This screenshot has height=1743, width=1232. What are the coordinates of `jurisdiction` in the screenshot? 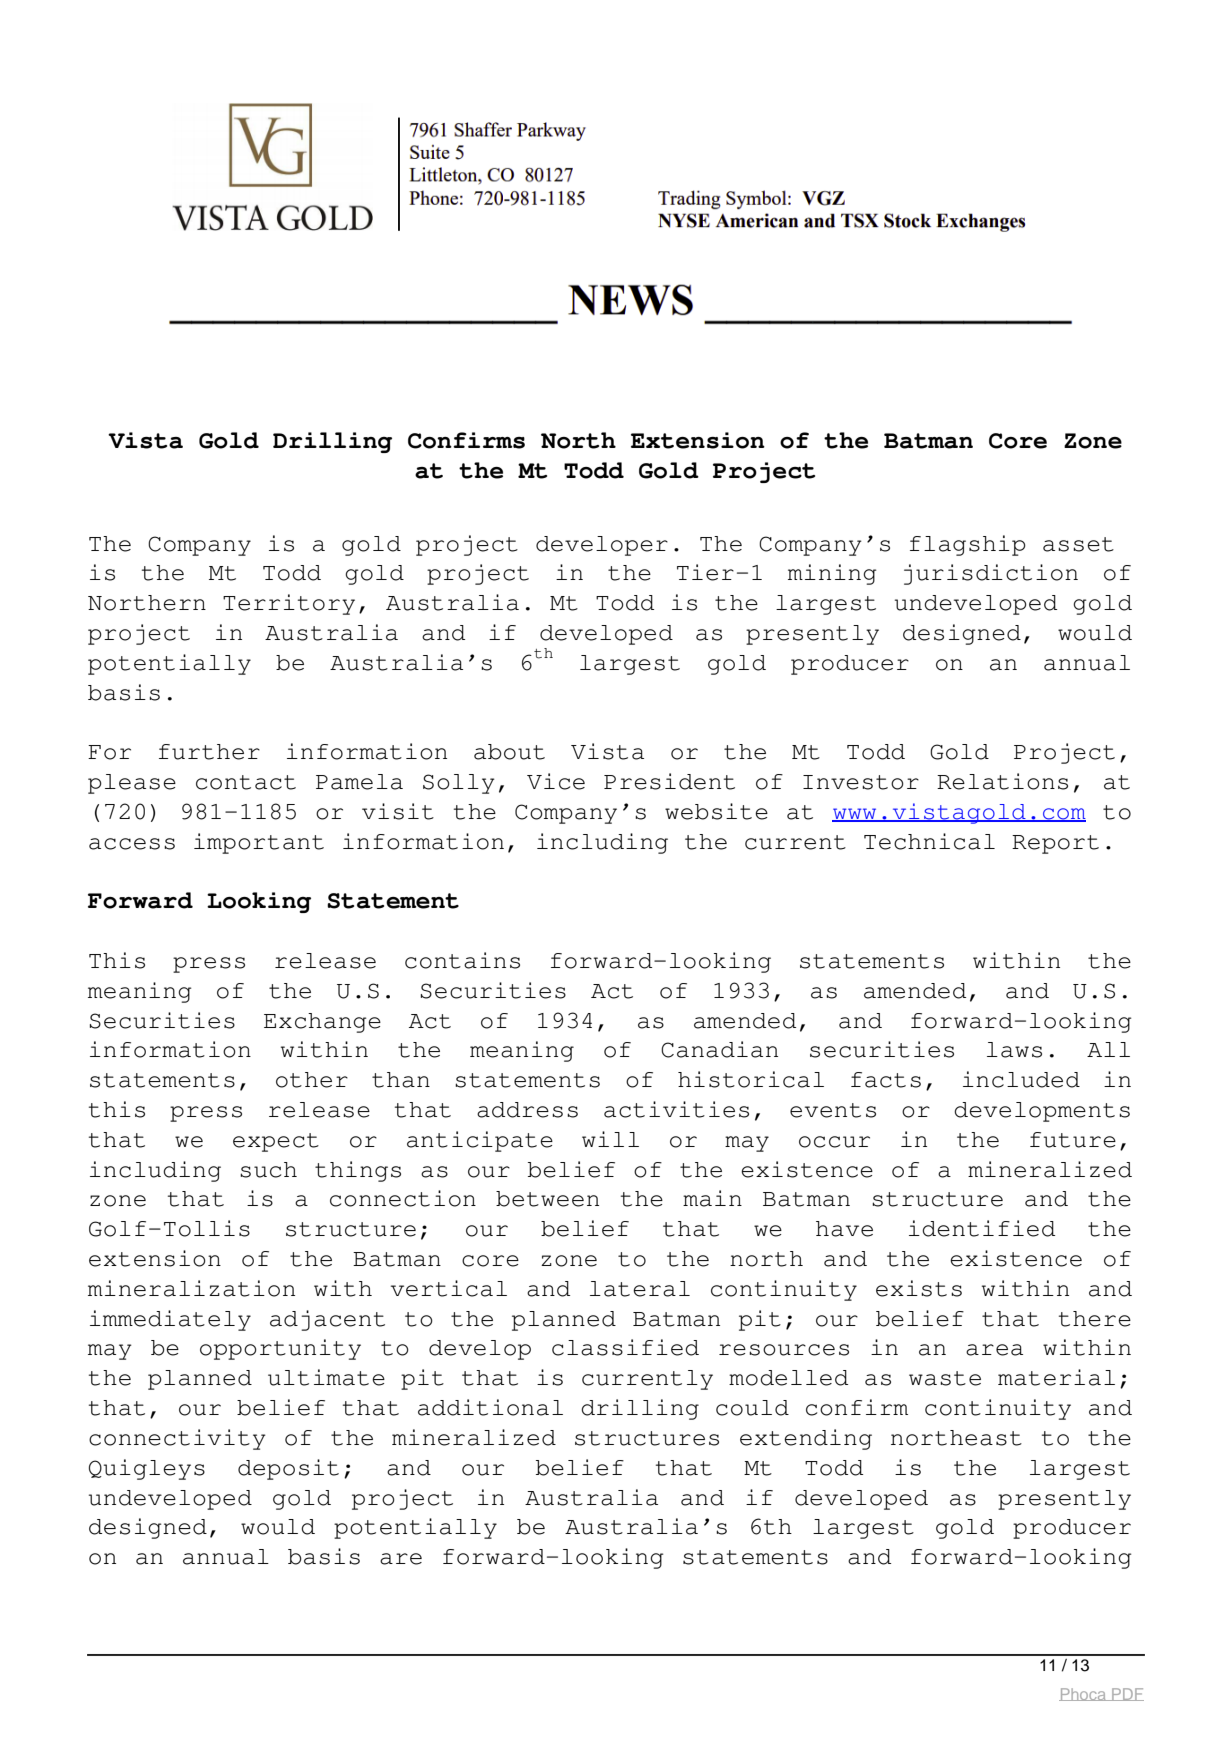 It's located at (991, 574).
